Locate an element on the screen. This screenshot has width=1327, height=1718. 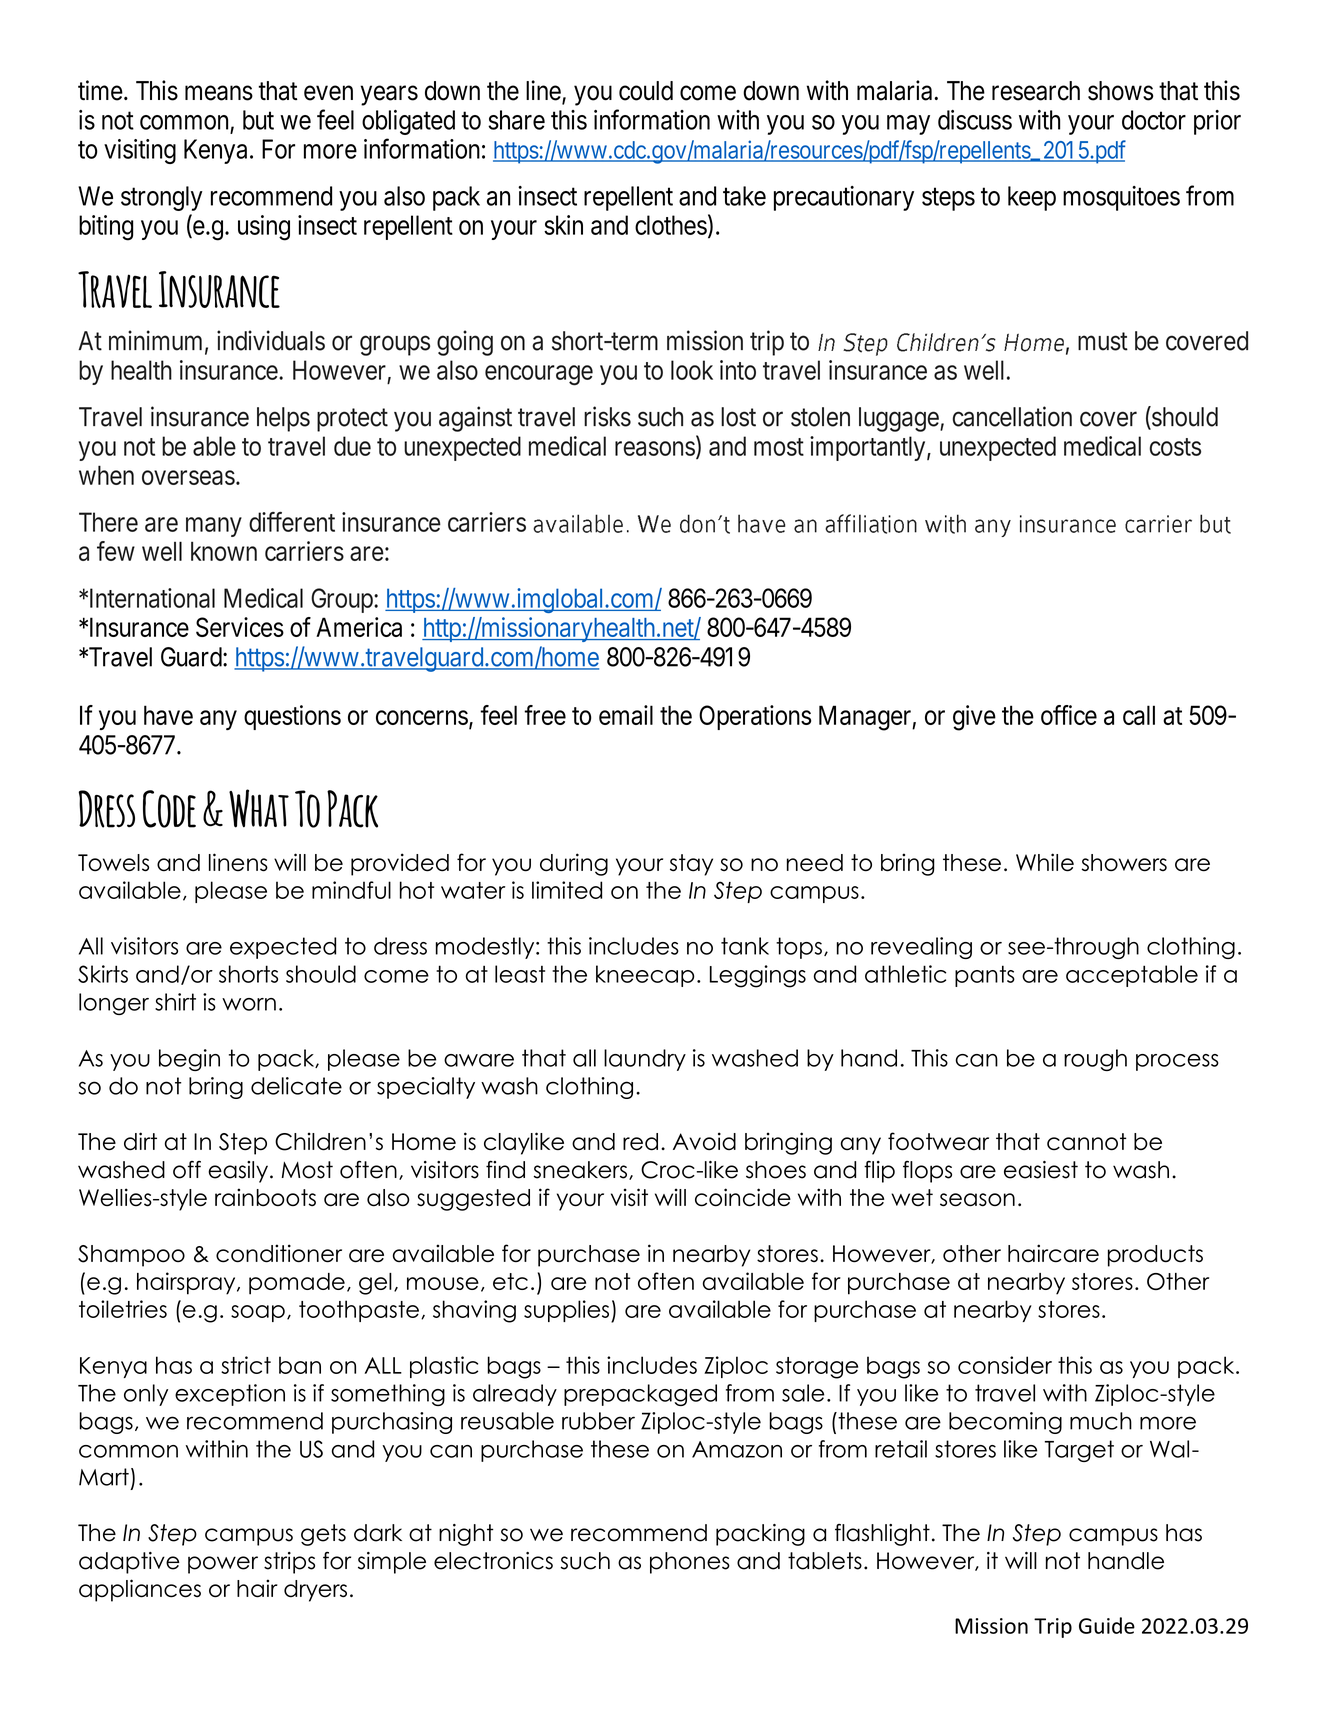
power is located at coordinates (223, 1565).
